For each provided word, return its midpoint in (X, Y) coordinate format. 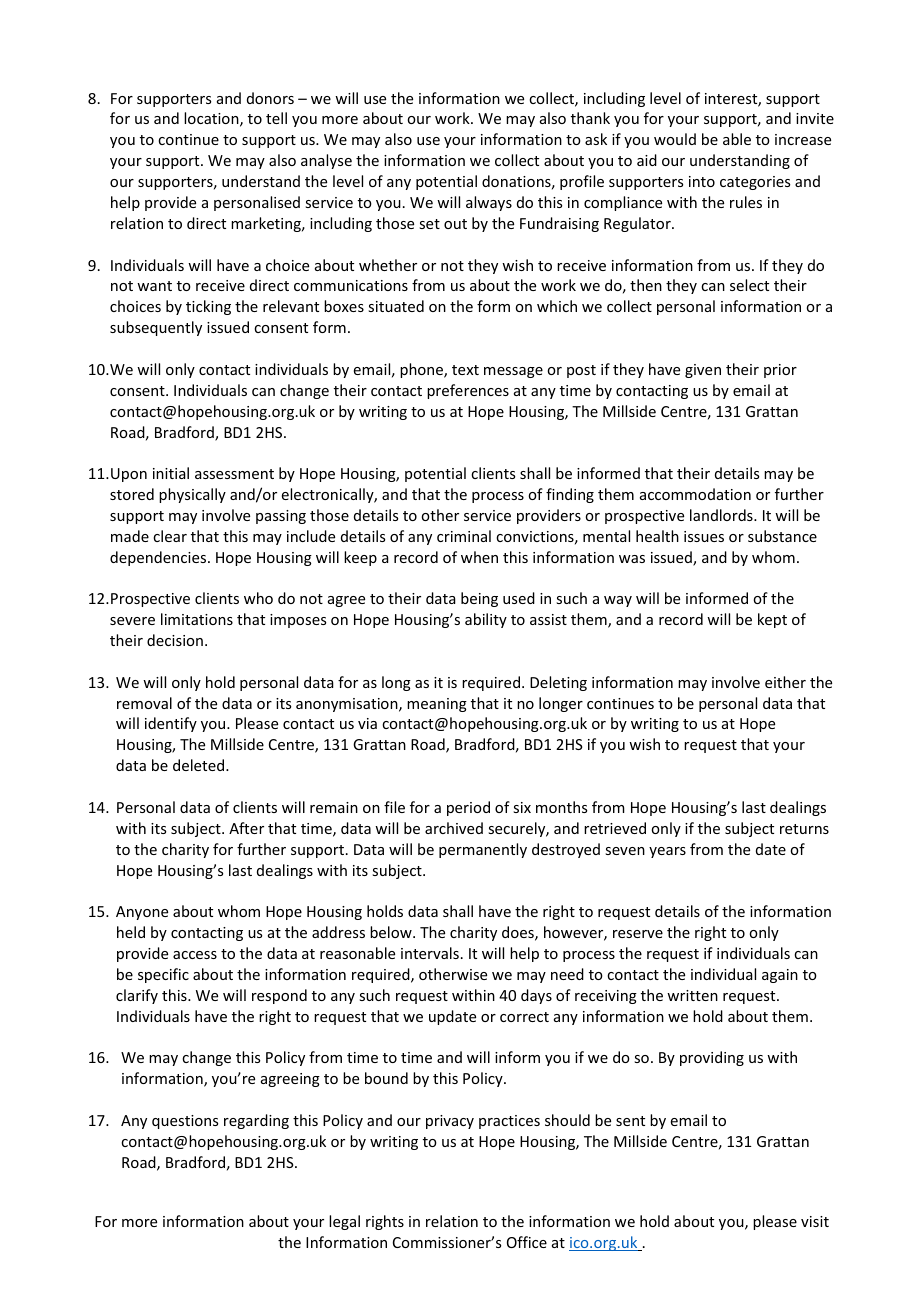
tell (276, 118)
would (675, 139)
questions (185, 1122)
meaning (437, 705)
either (785, 682)
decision (175, 640)
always (489, 203)
